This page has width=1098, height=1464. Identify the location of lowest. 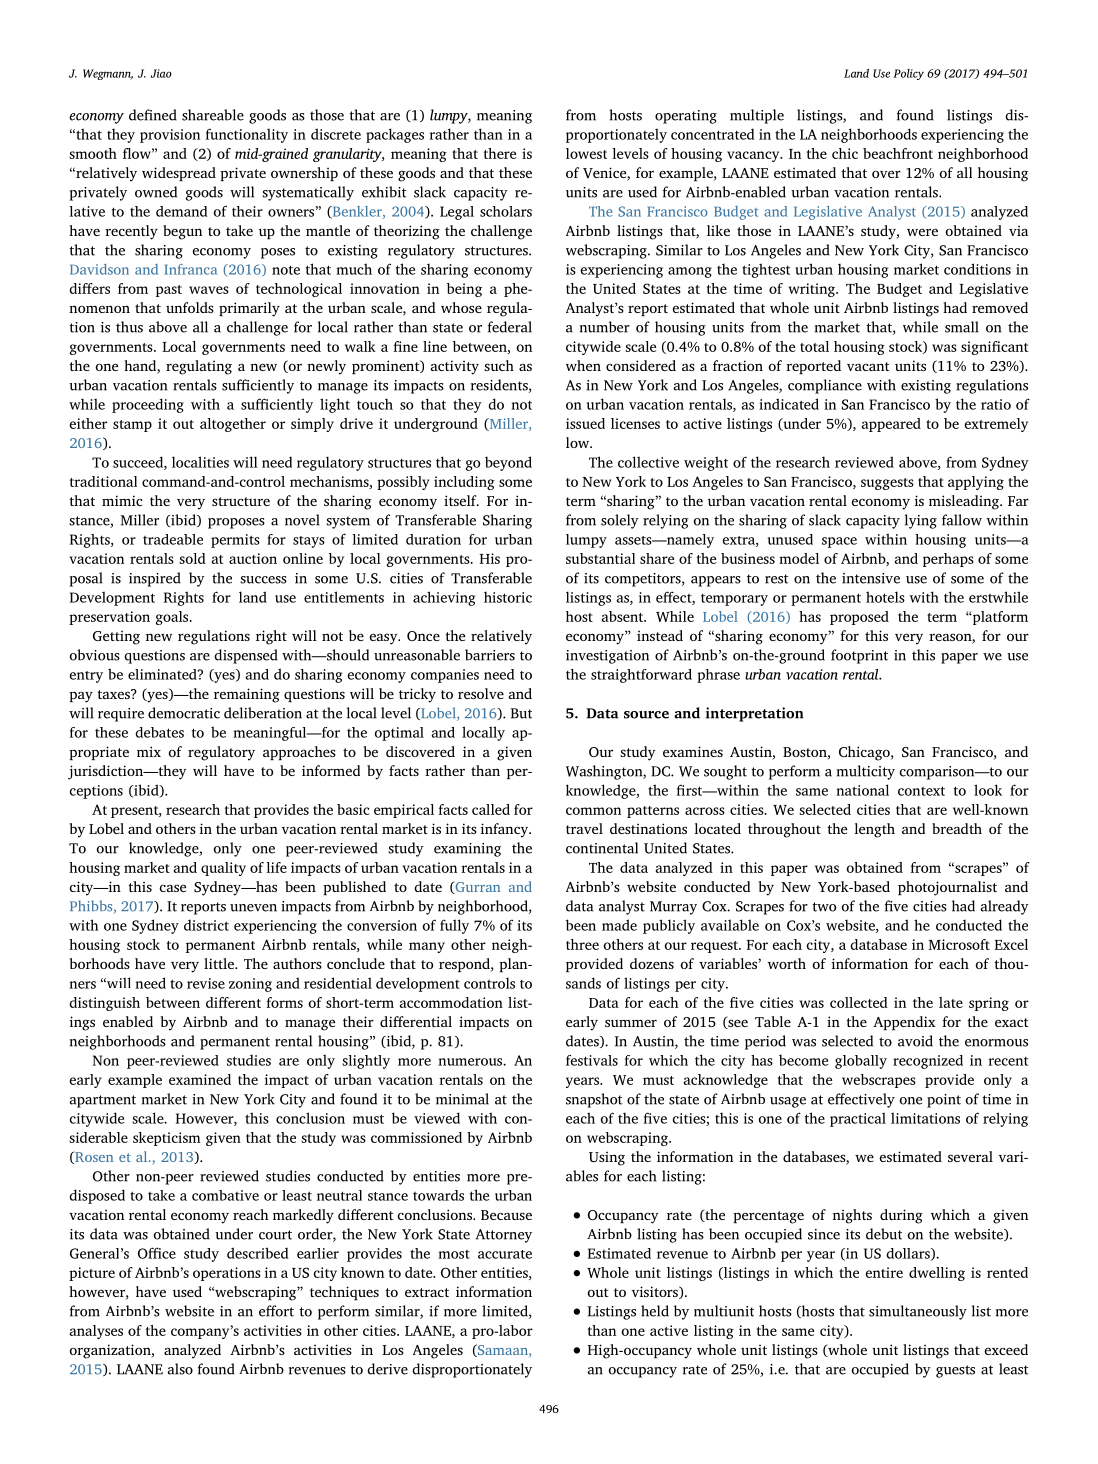
(586, 153).
